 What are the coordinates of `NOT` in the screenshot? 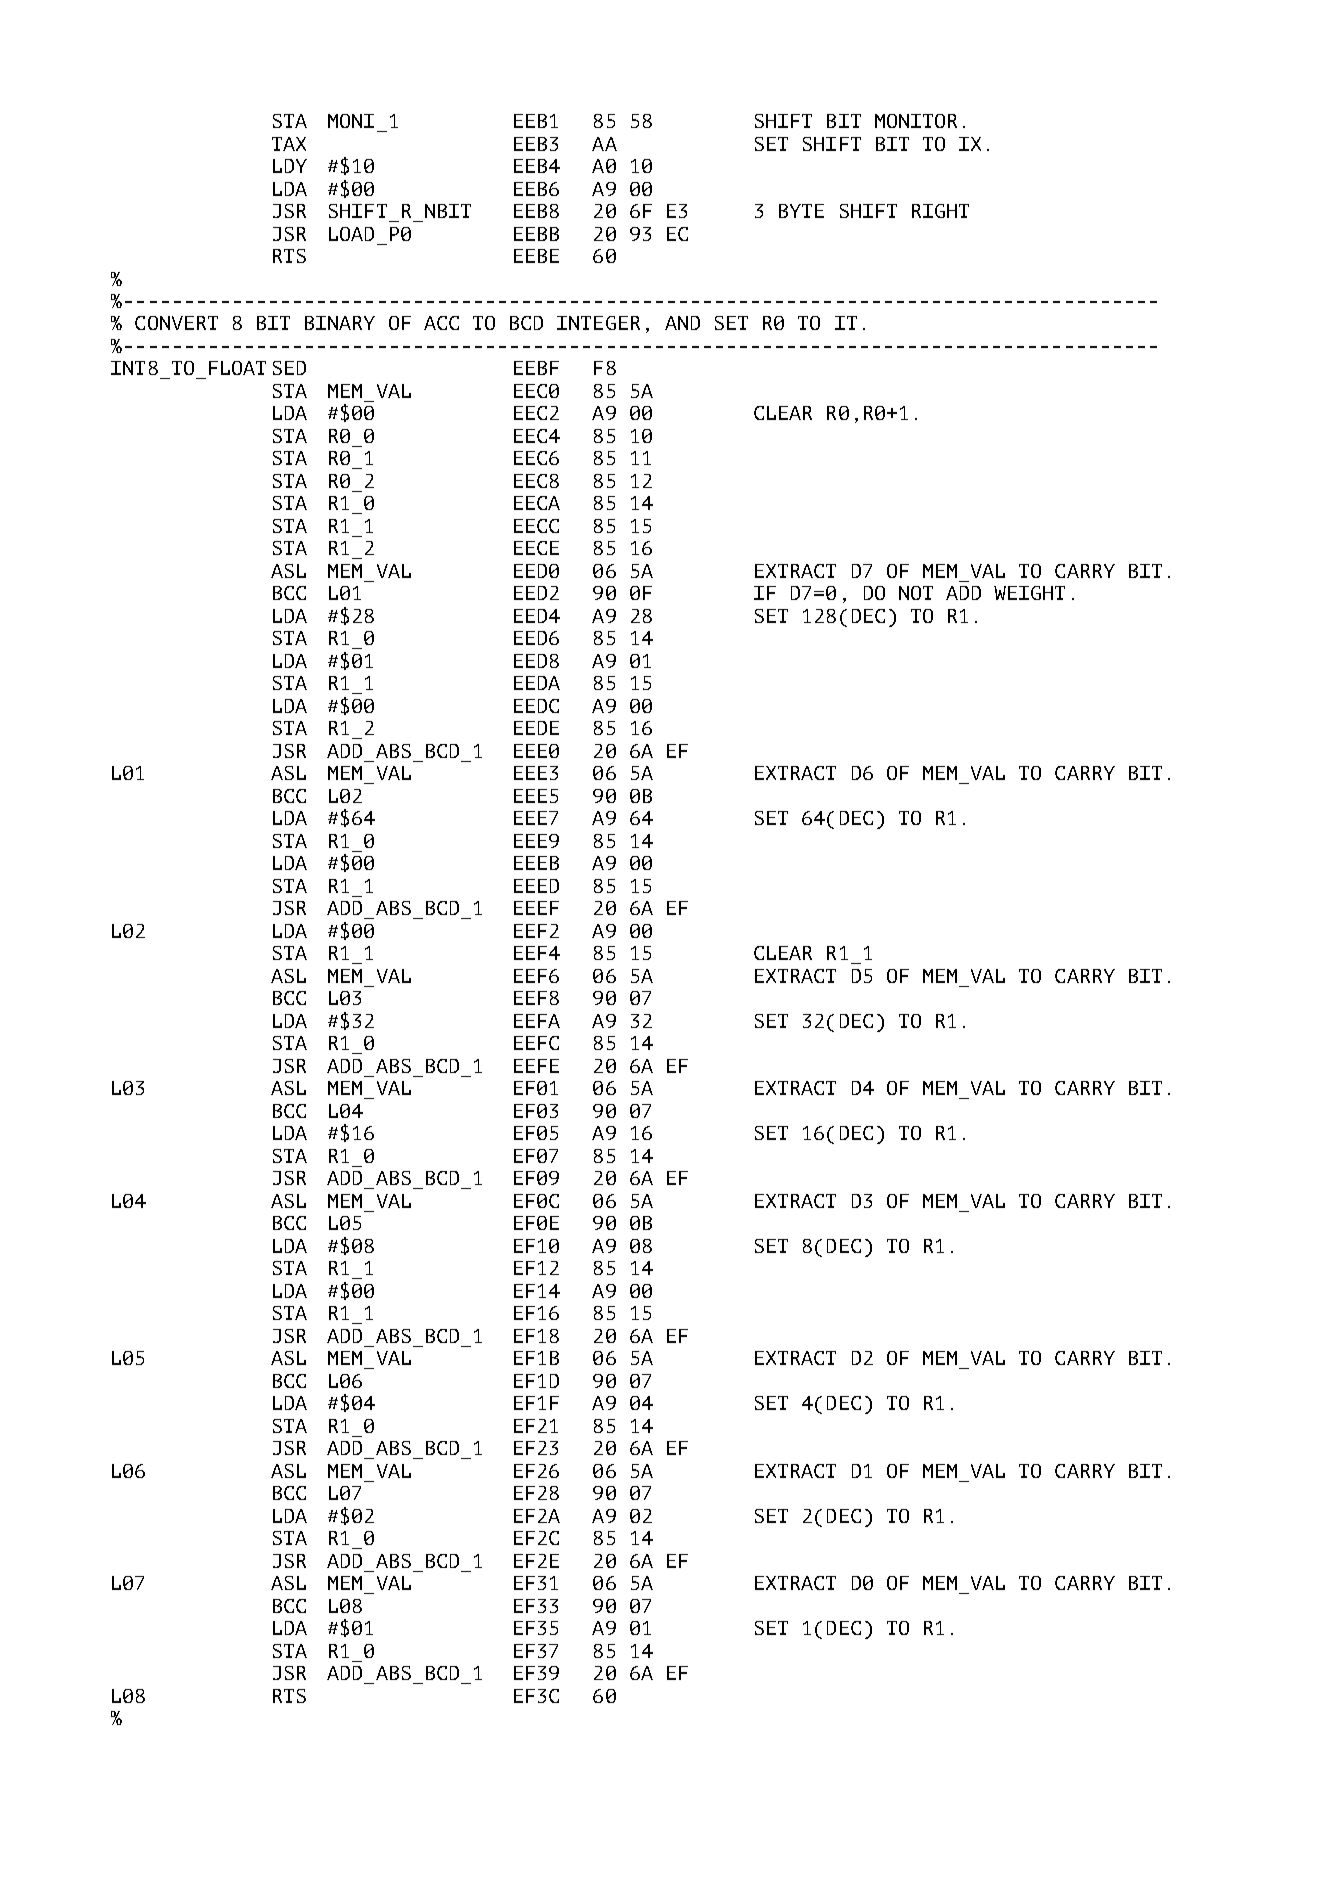 It's located at (916, 593).
